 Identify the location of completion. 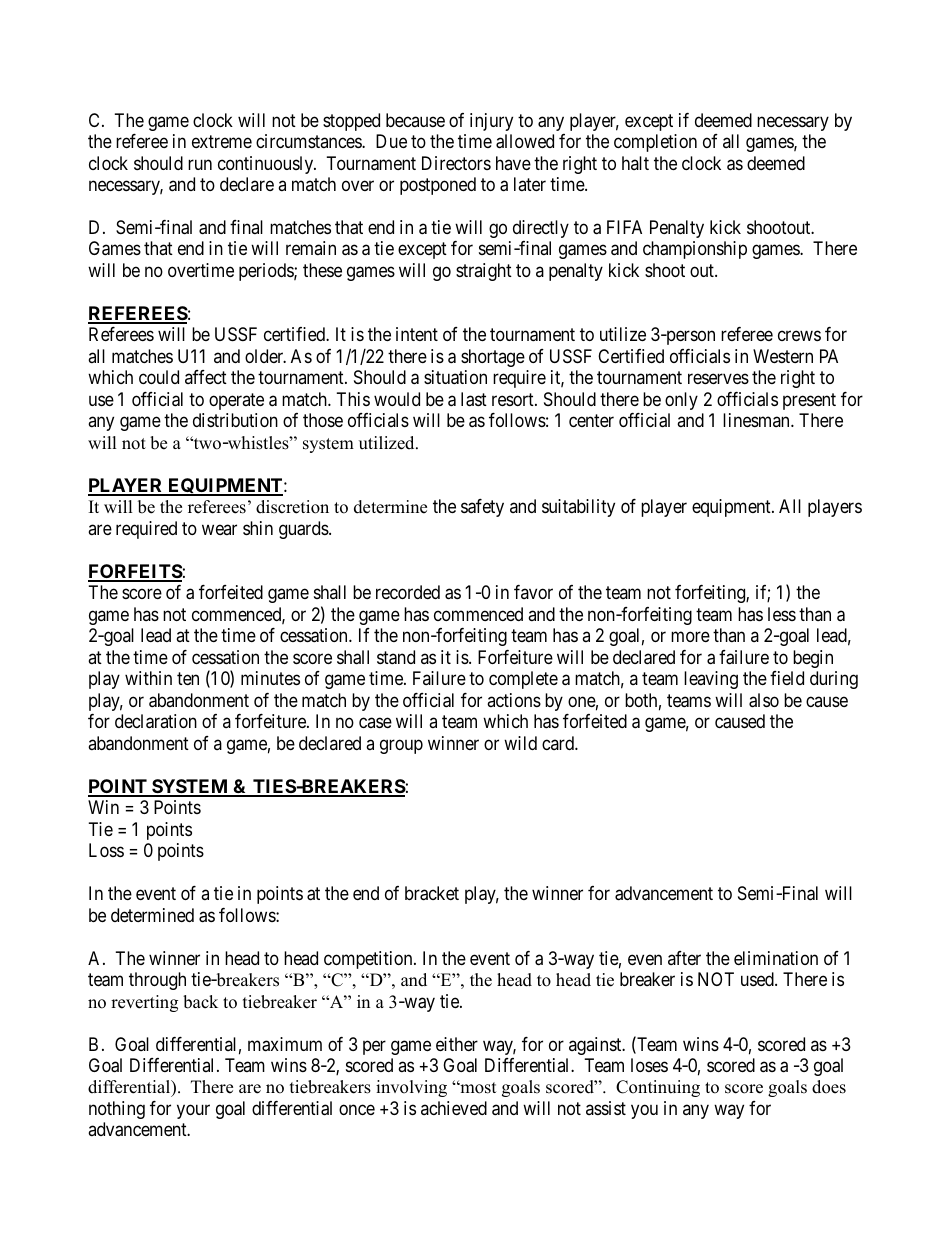
(655, 143).
